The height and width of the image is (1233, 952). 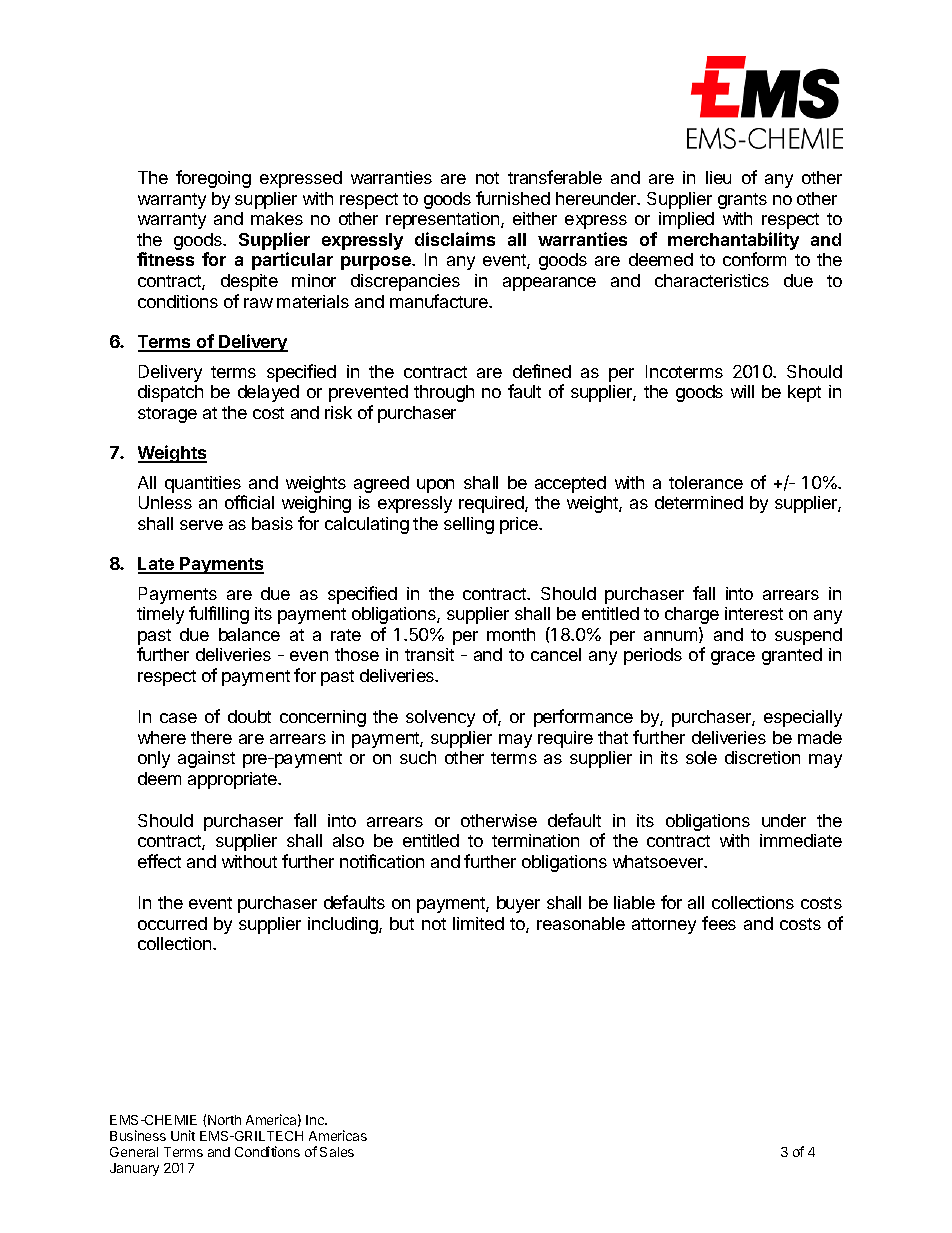 I want to click on fees, so click(x=719, y=923).
